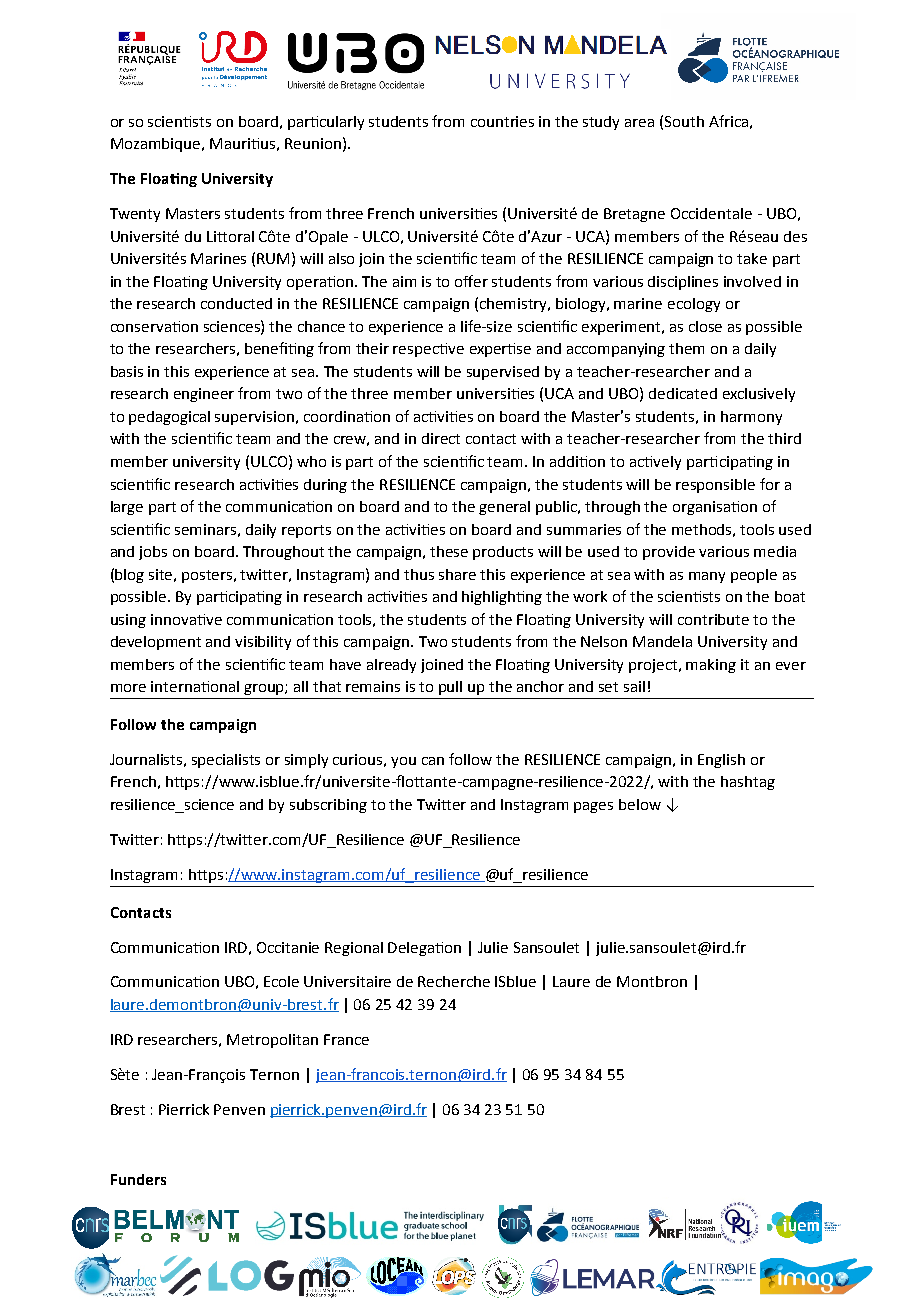  Describe the element at coordinates (728, 121) in the page. I see `Africa` at that location.
